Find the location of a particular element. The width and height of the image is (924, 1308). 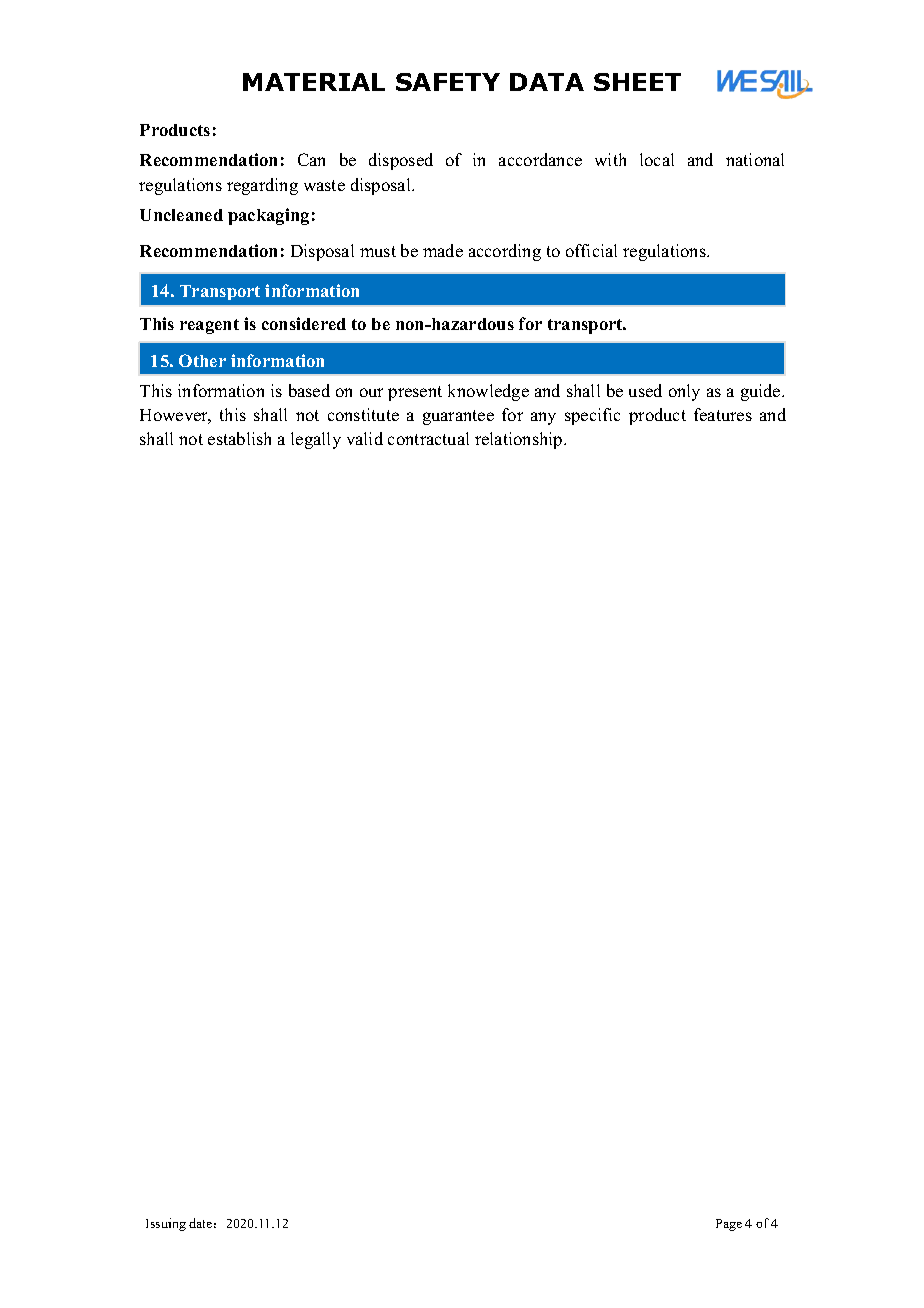

Page is located at coordinates (729, 1225).
